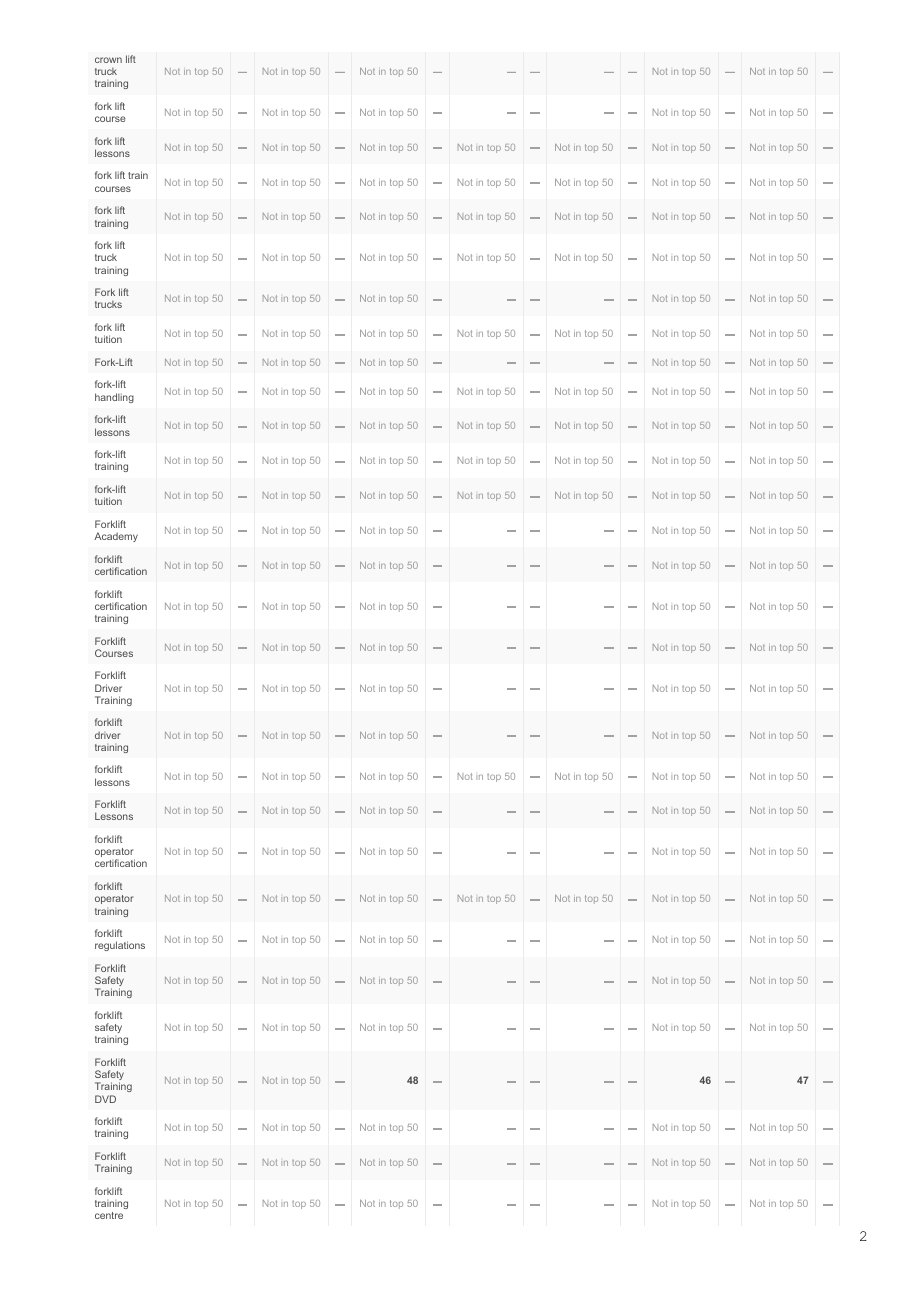  What do you see at coordinates (116, 537) in the screenshot?
I see `Academy` at bounding box center [116, 537].
